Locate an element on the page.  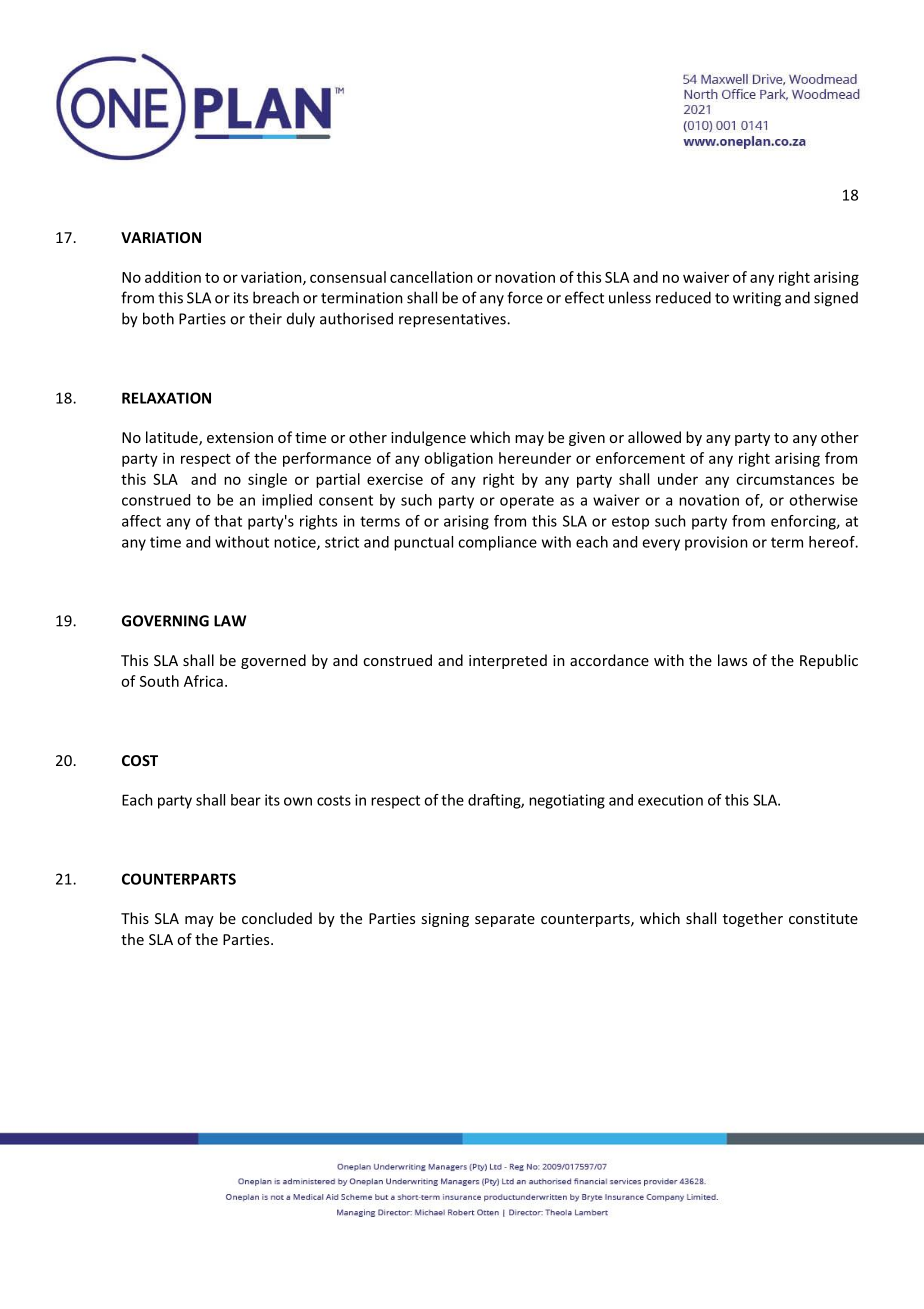
circumstances is located at coordinates (785, 479).
